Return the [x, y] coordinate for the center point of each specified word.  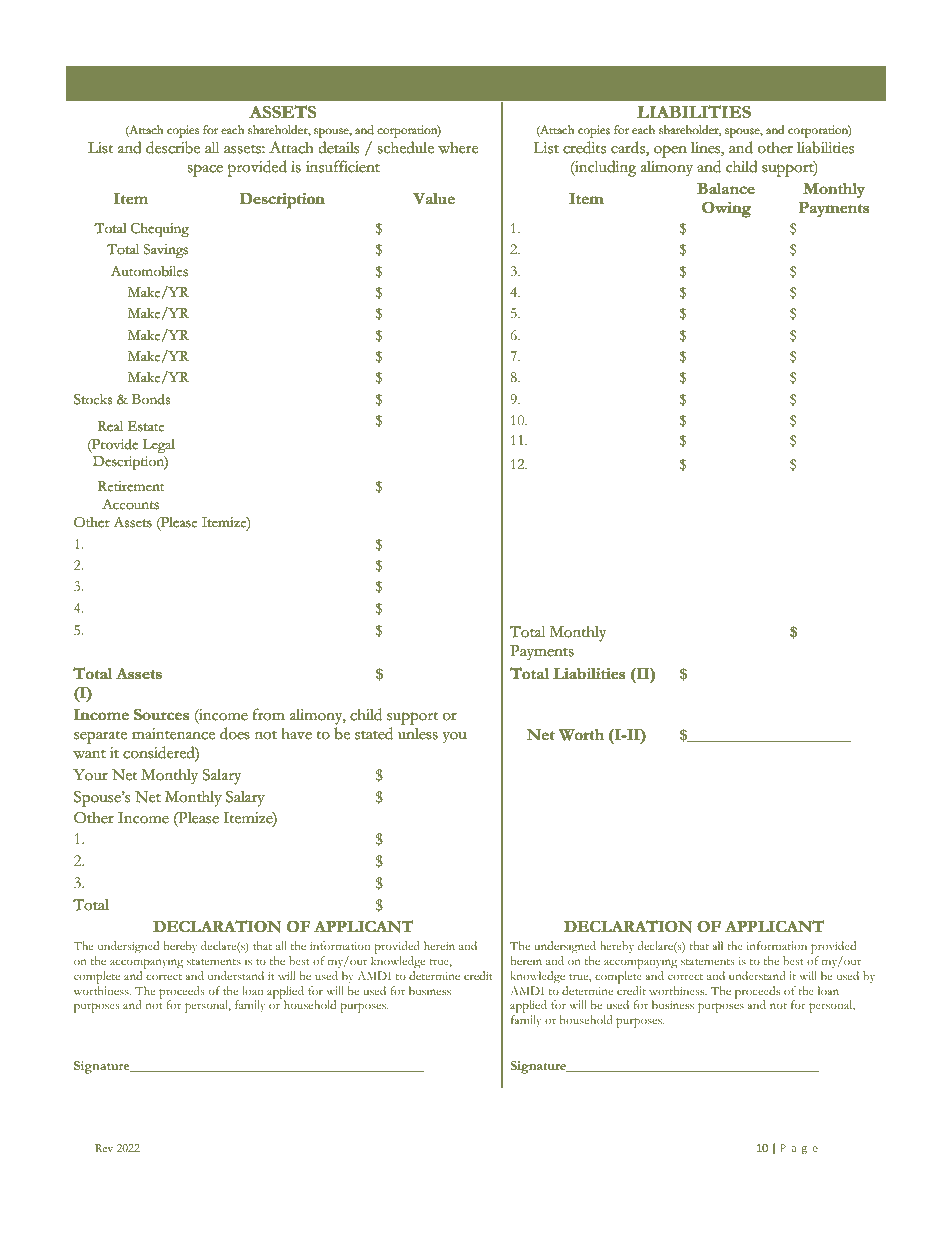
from [269, 714]
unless [418, 734]
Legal [159, 446]
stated [374, 733]
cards [629, 149]
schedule [406, 147]
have [297, 733]
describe [173, 147]
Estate [146, 426]
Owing [726, 210]
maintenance [173, 733]
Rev [104, 1148]
